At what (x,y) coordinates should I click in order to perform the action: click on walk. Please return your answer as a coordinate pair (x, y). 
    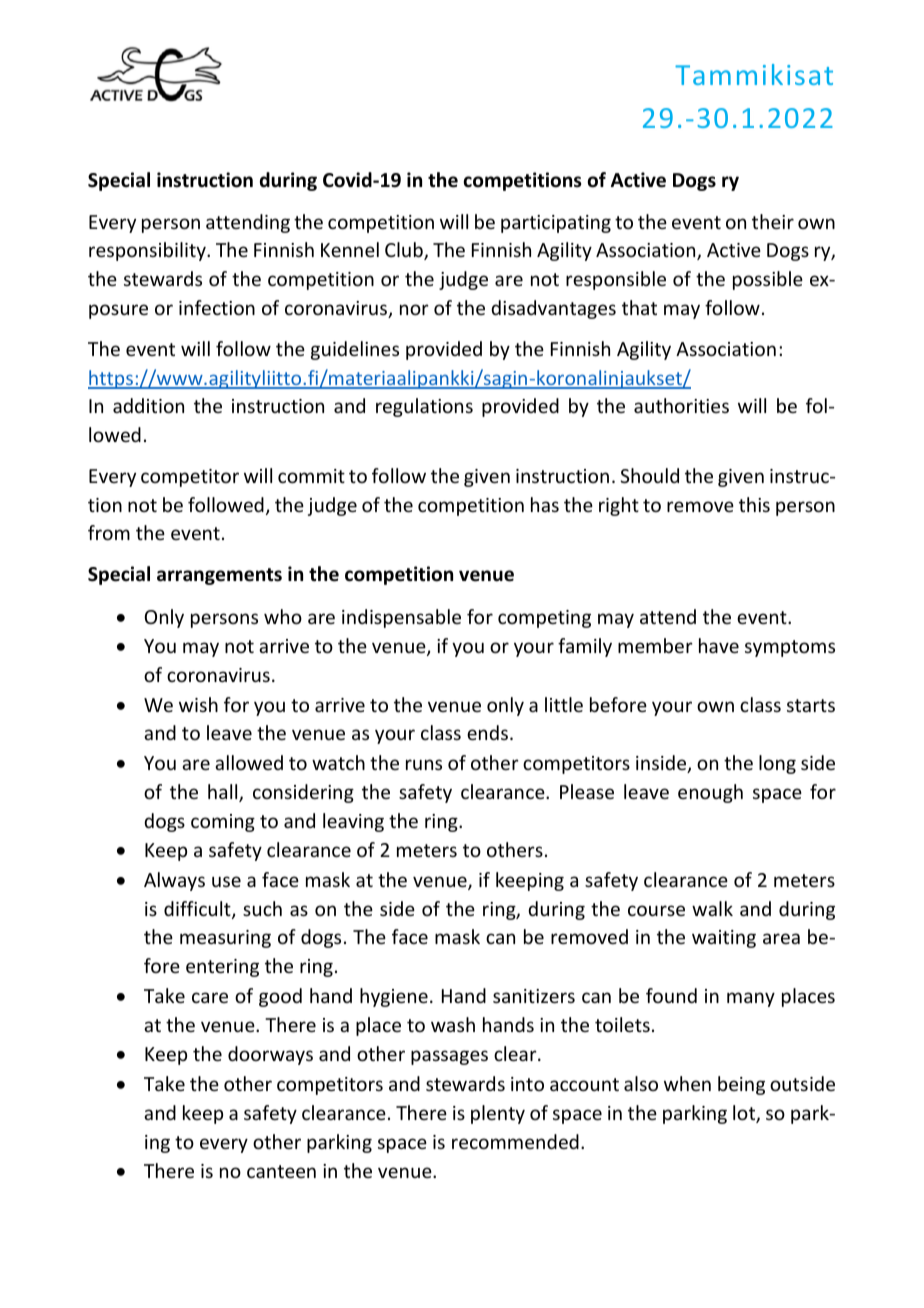
    Looking at the image, I should click on (712, 908).
